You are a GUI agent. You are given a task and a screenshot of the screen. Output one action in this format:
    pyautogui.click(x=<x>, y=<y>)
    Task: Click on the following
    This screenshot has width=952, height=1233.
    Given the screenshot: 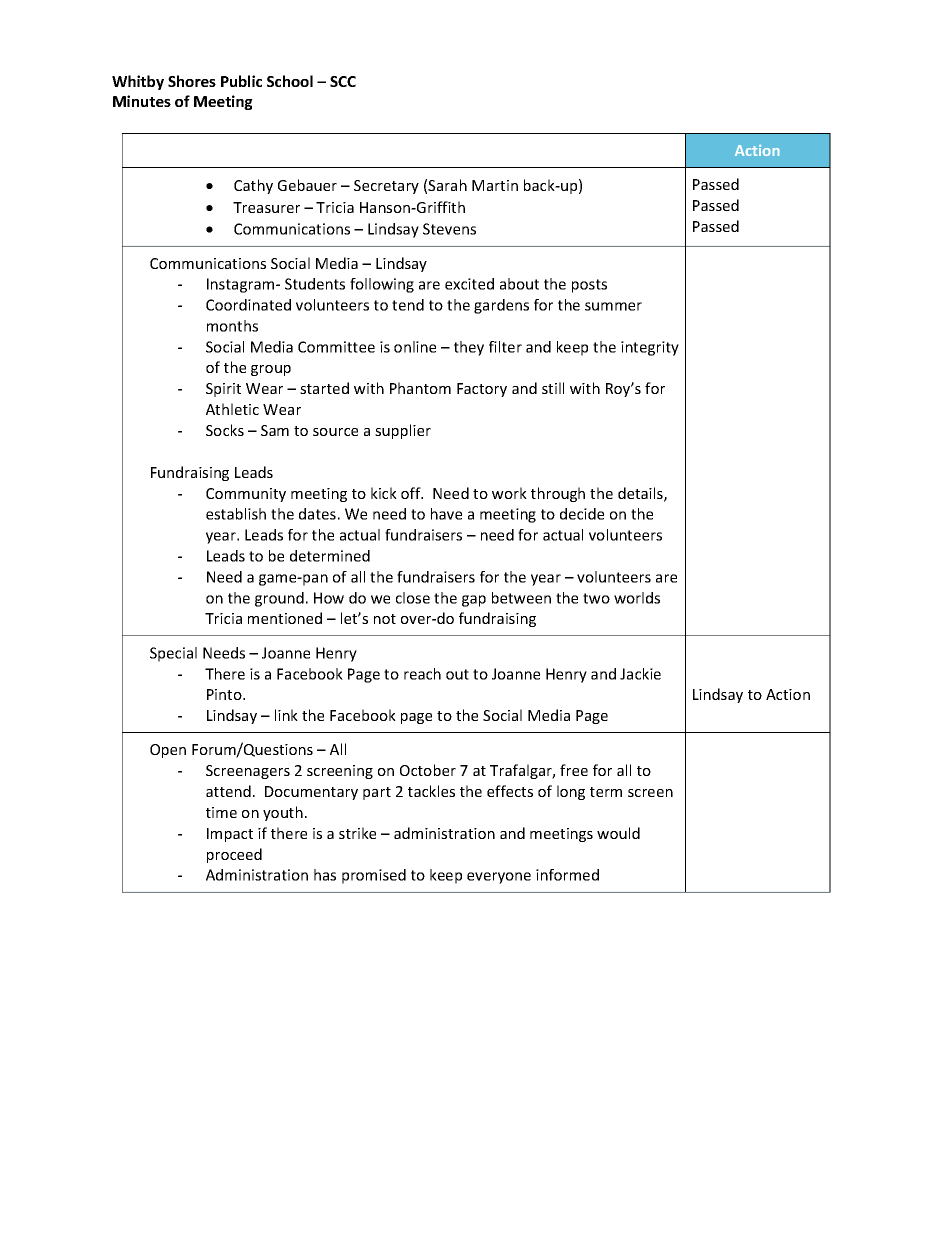 What is the action you would take?
    pyautogui.click(x=382, y=285)
